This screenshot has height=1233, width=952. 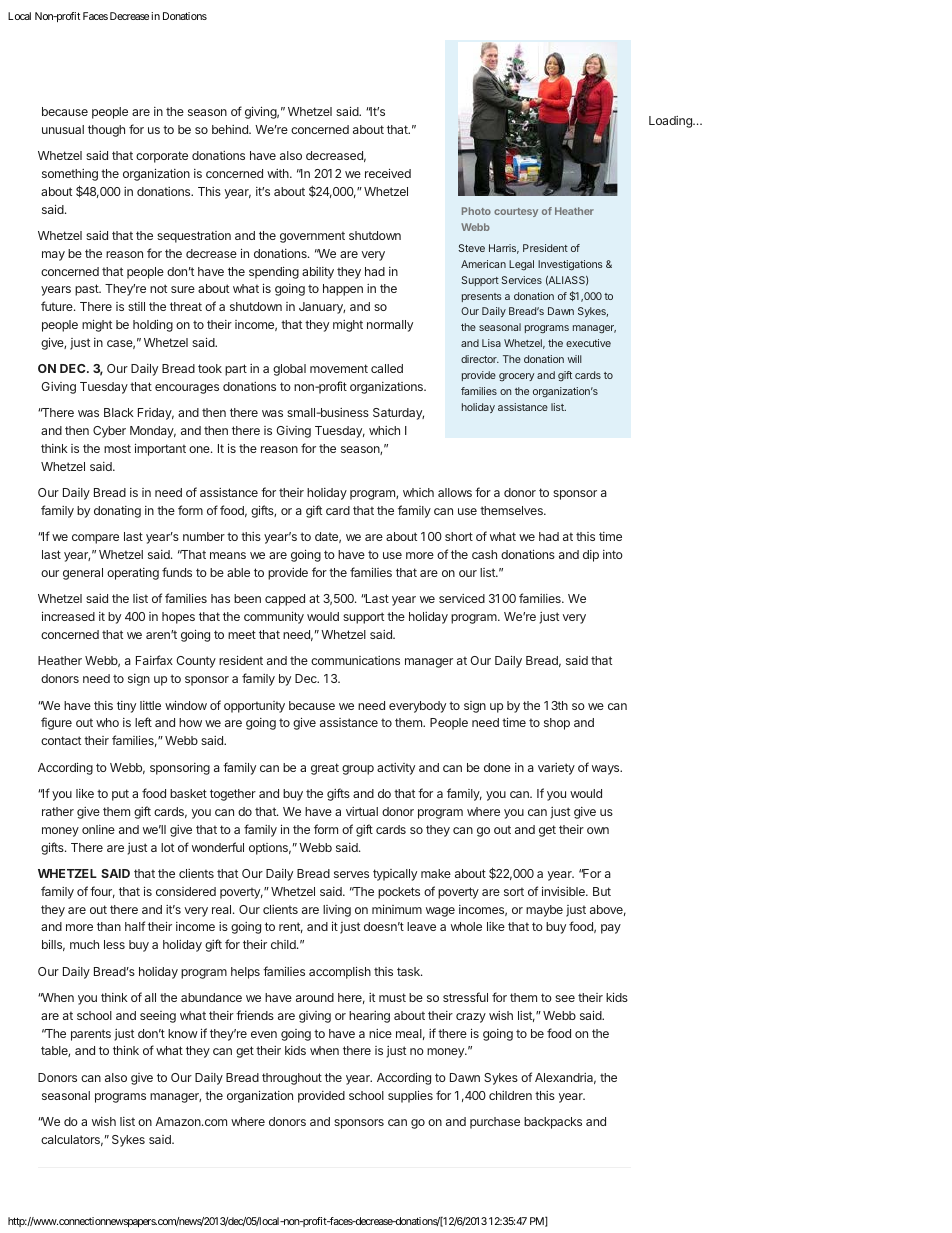 What do you see at coordinates (671, 122) in the screenshot?
I see `Loading` at bounding box center [671, 122].
